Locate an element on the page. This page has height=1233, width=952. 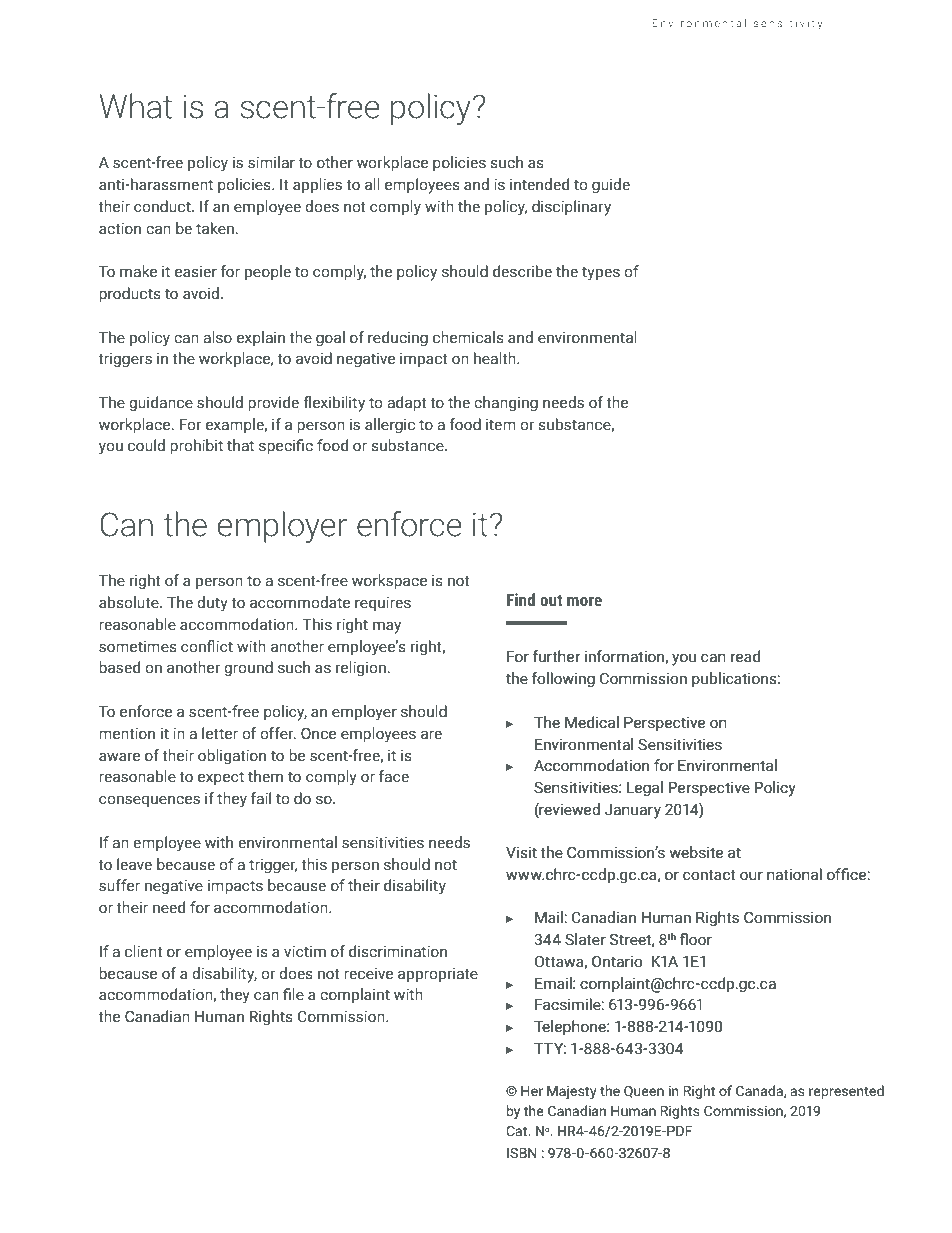
prohibit is located at coordinates (196, 446).
